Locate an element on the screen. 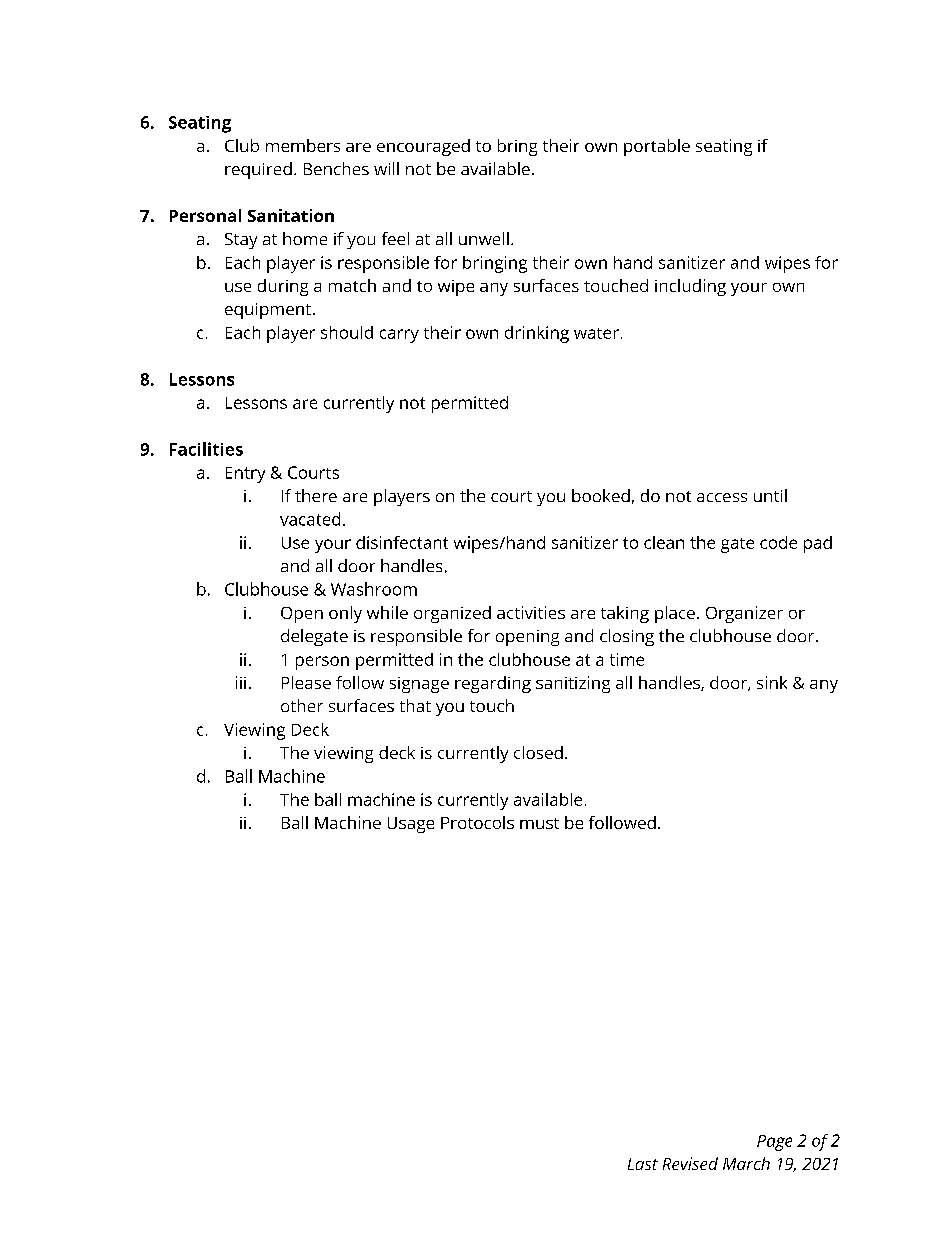 This screenshot has width=952, height=1233. access is located at coordinates (722, 497).
